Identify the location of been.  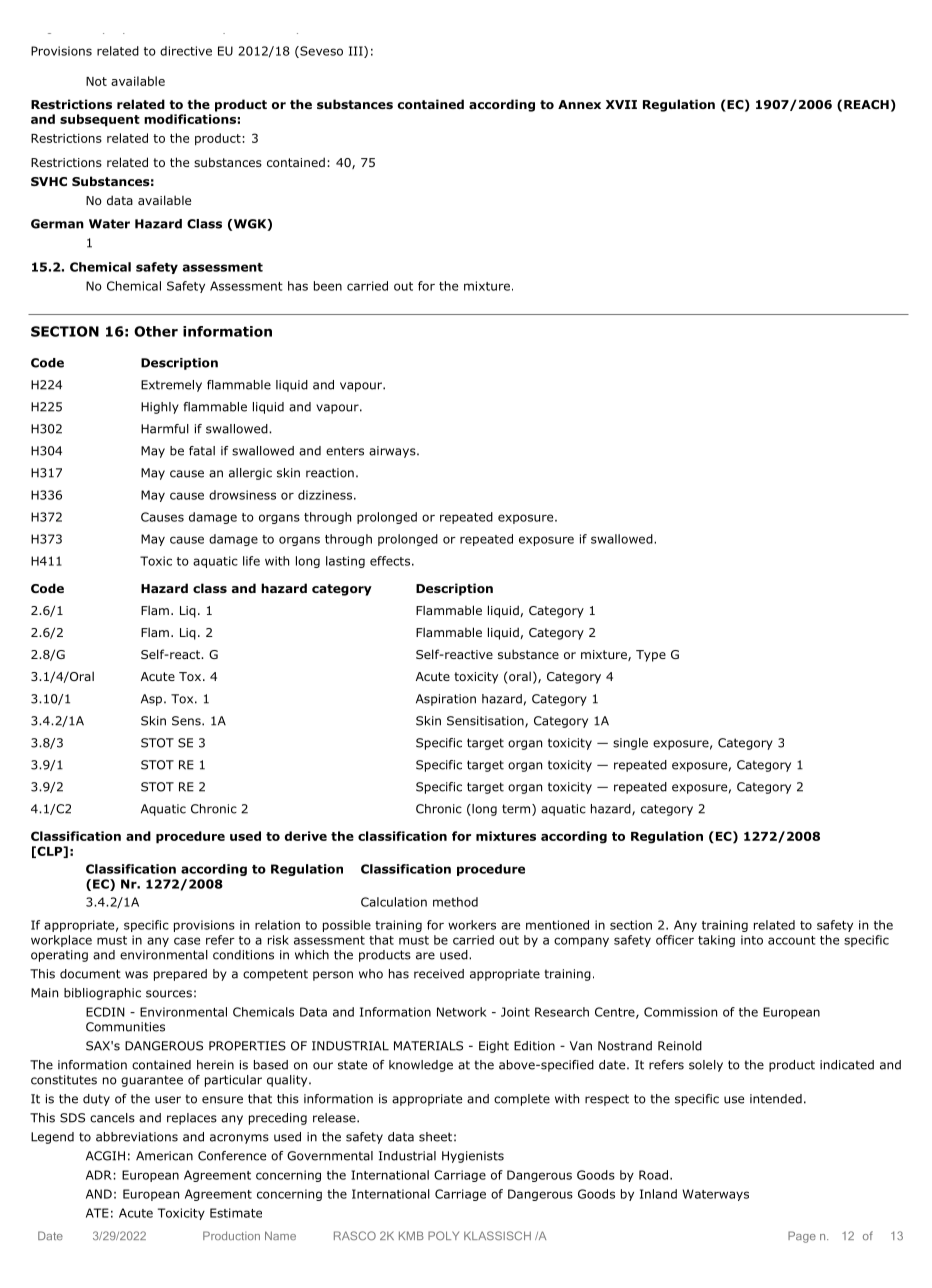
(328, 286).
